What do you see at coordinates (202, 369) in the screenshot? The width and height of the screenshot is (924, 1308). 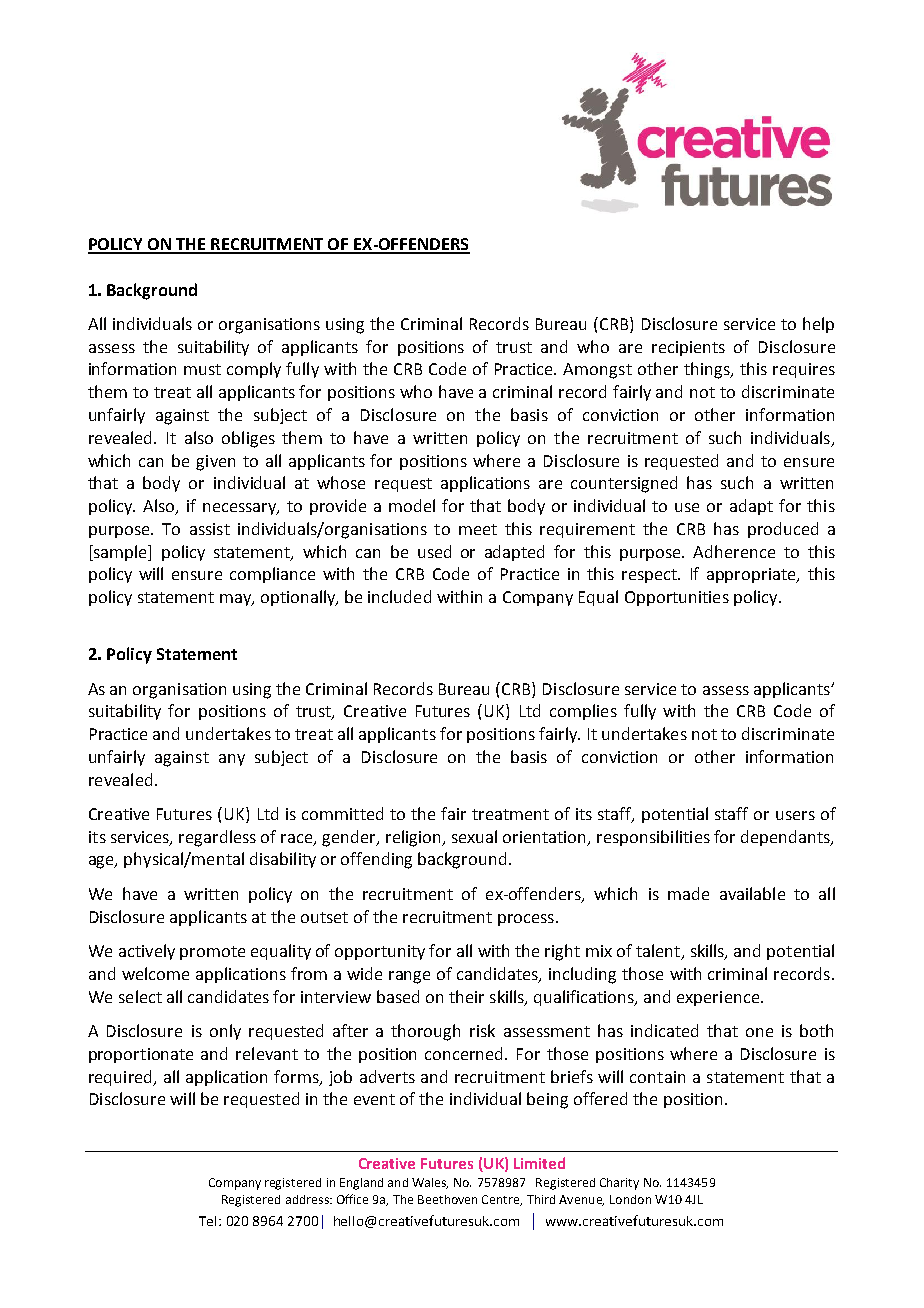 I see `must` at bounding box center [202, 369].
